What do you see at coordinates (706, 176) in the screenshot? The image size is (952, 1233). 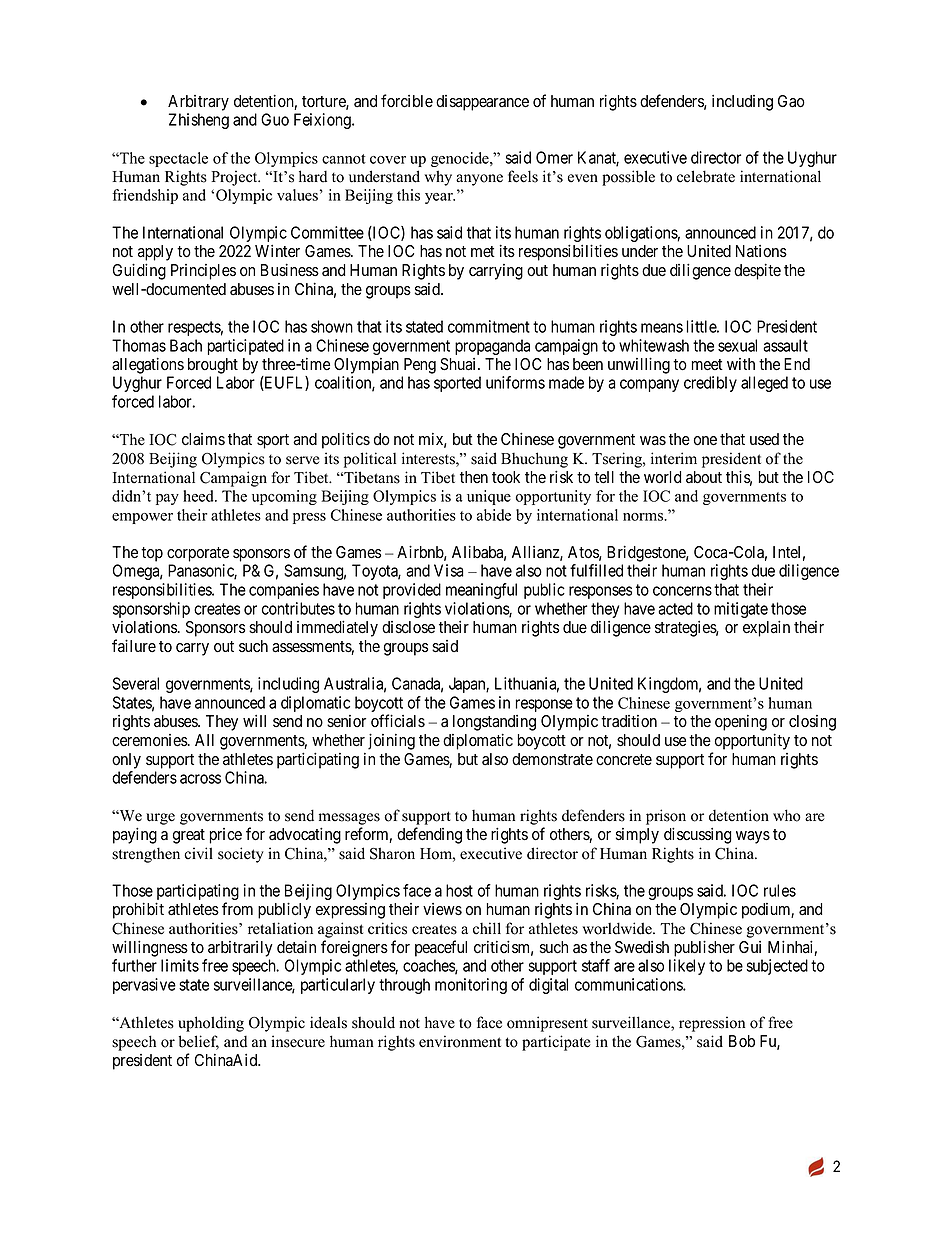 I see `celebrate` at bounding box center [706, 176].
